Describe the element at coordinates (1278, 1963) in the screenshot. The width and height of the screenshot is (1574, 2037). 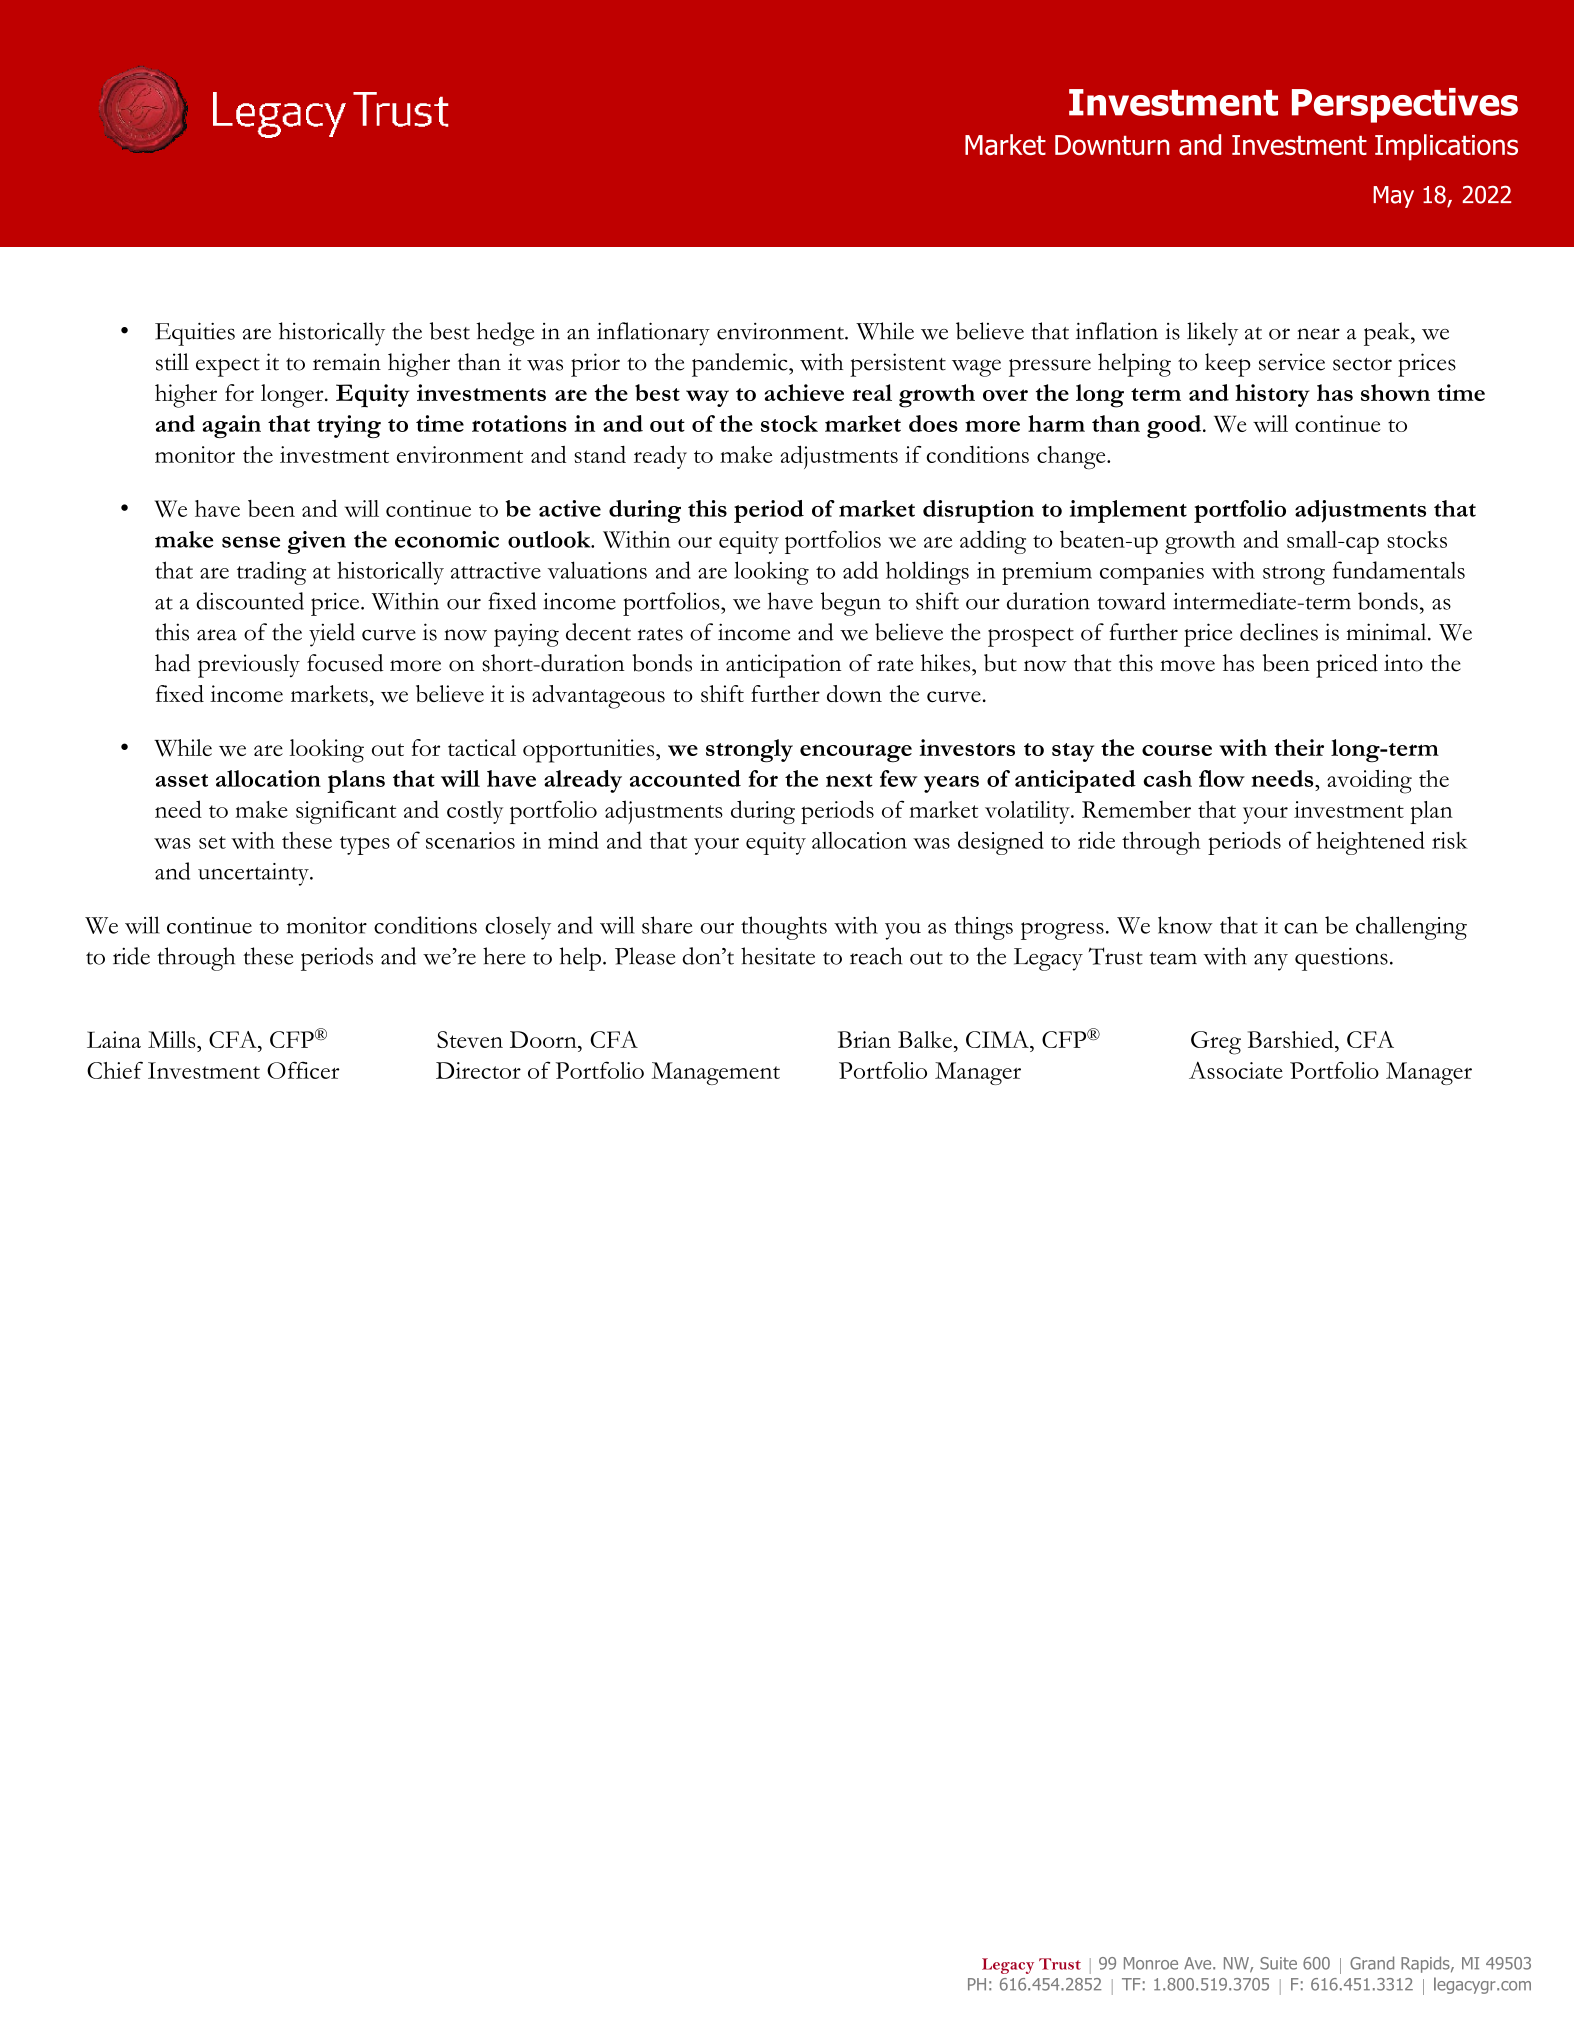
I see `Suite` at that location.
